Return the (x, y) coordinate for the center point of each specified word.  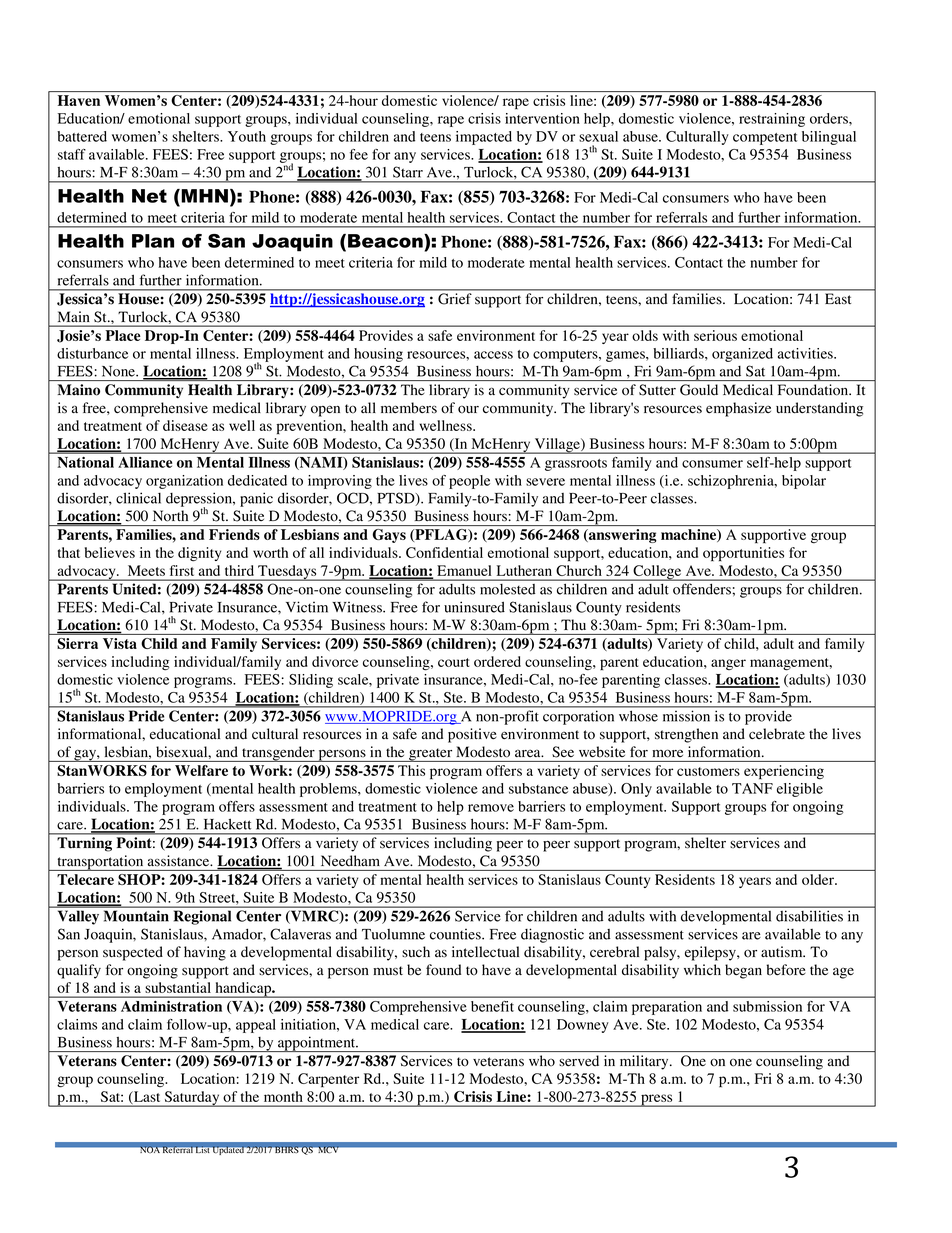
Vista (120, 643)
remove (491, 808)
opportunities (743, 554)
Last (146, 1097)
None (119, 371)
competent (765, 139)
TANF (752, 788)
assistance (180, 860)
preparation (667, 1008)
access (493, 355)
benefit (492, 1006)
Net (149, 196)
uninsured (474, 607)
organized (742, 355)
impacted (484, 138)
